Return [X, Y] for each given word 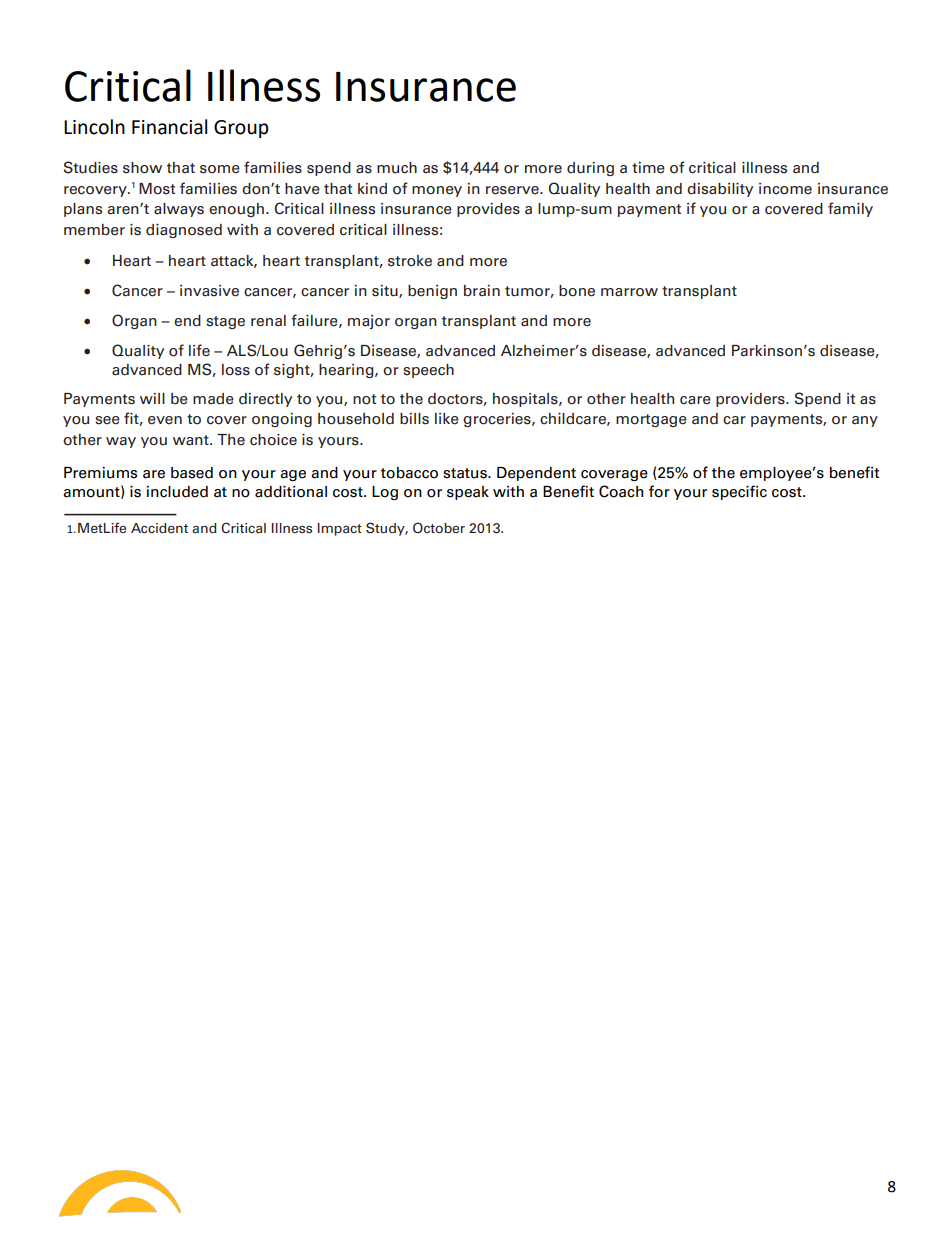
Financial [169, 127]
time [648, 168]
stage [225, 322]
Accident [159, 528]
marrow [629, 292]
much [397, 168]
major [369, 322]
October [439, 528]
